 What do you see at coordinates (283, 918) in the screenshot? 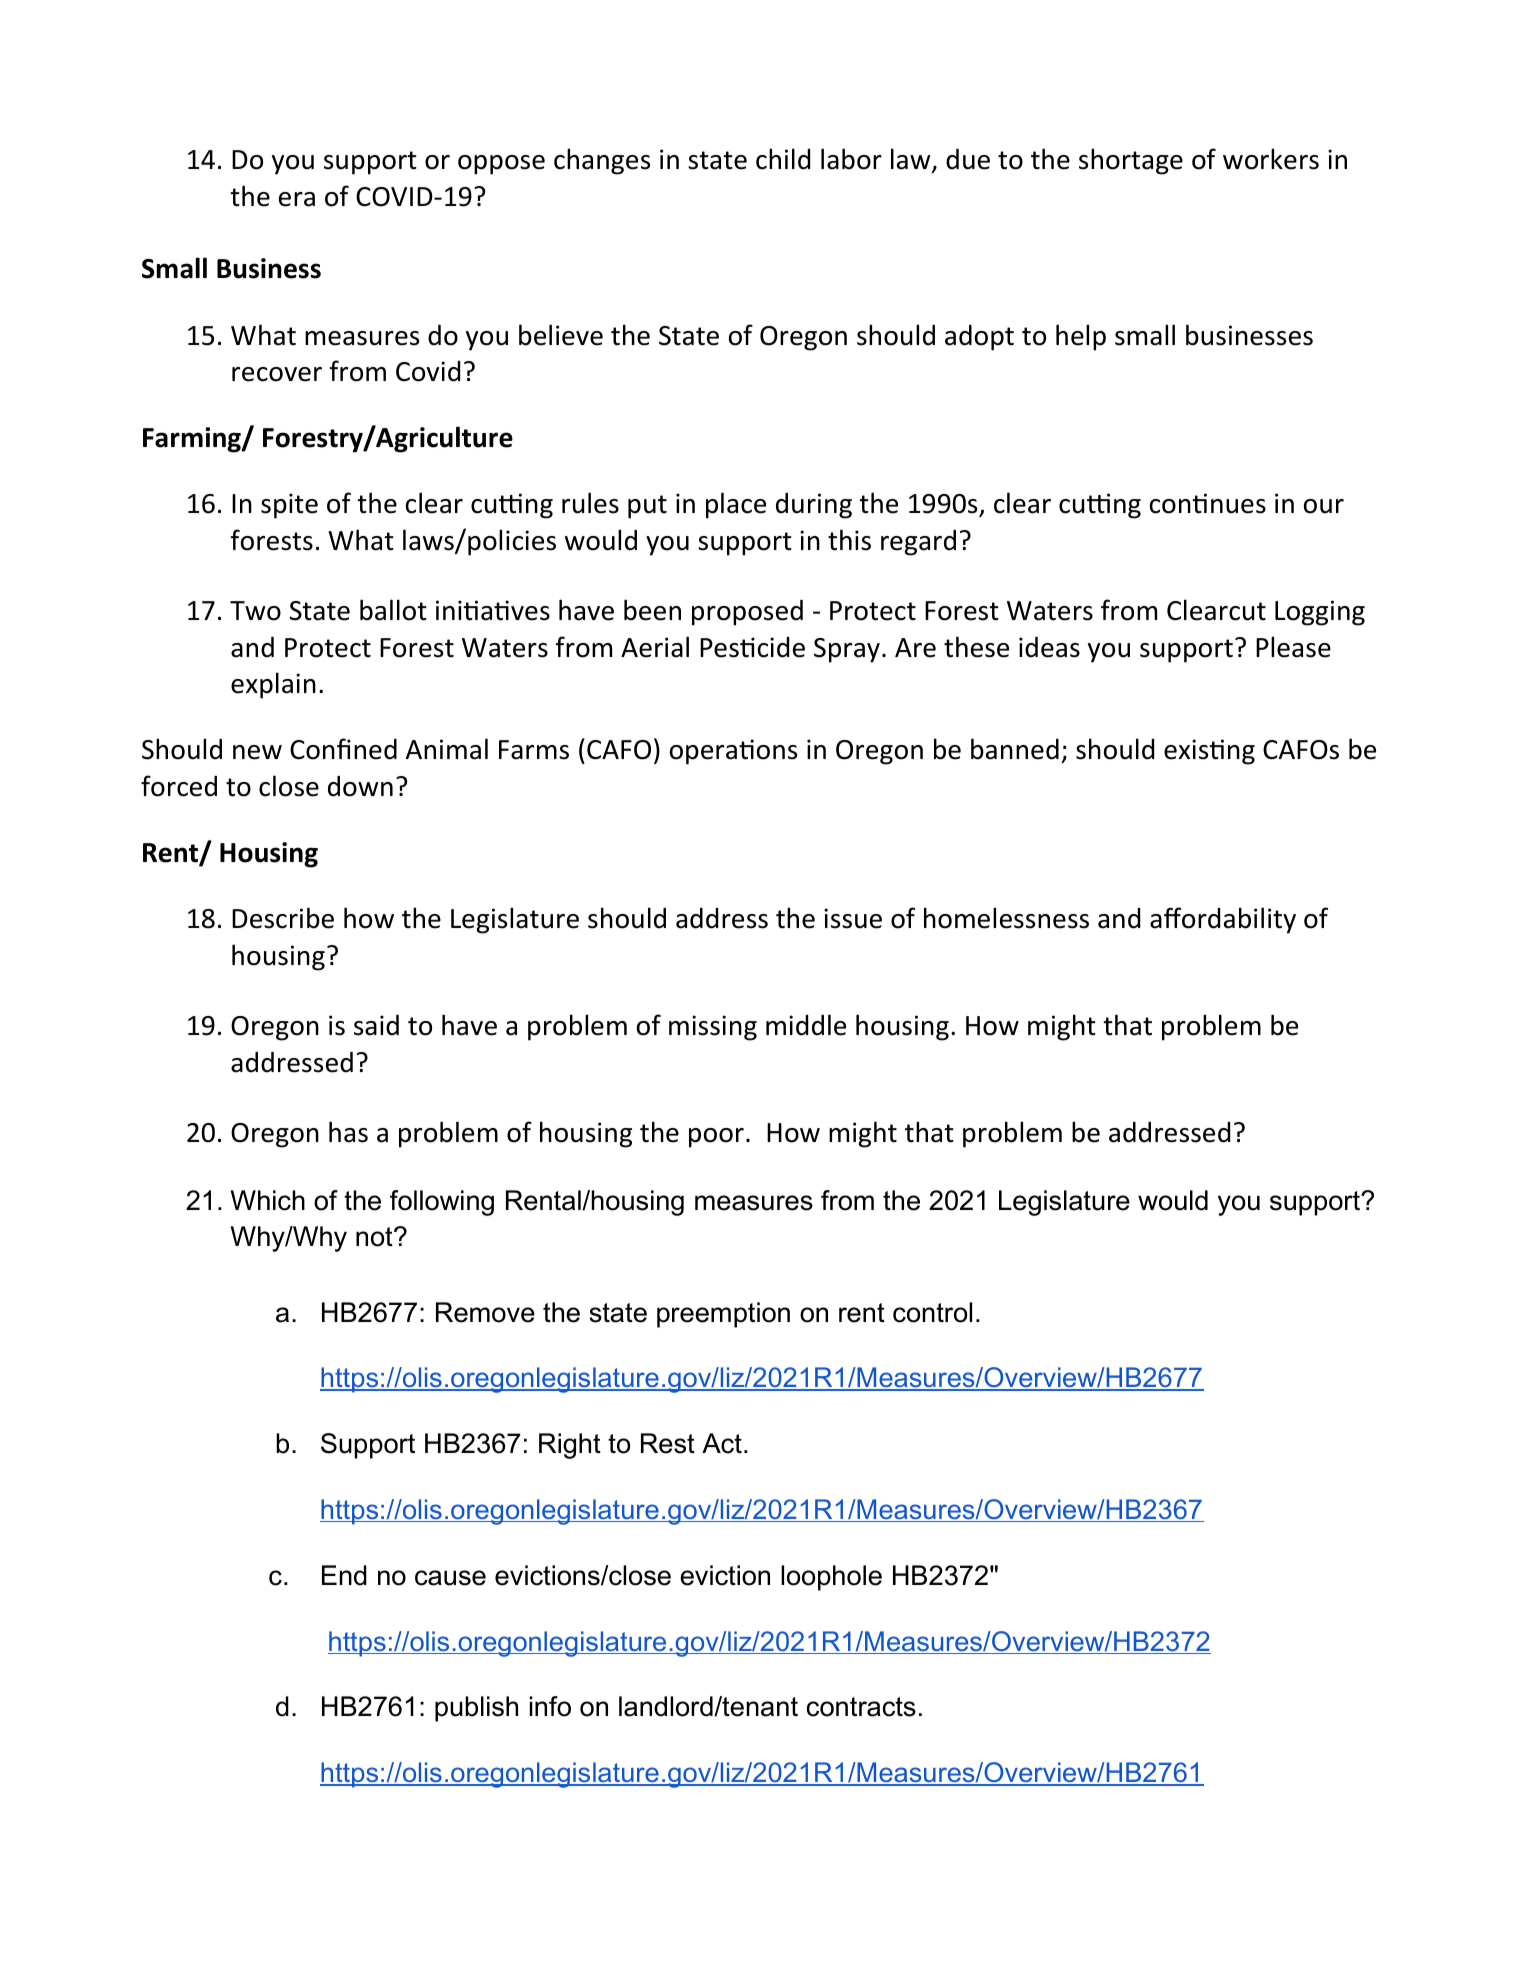
I see `Describe` at bounding box center [283, 918].
